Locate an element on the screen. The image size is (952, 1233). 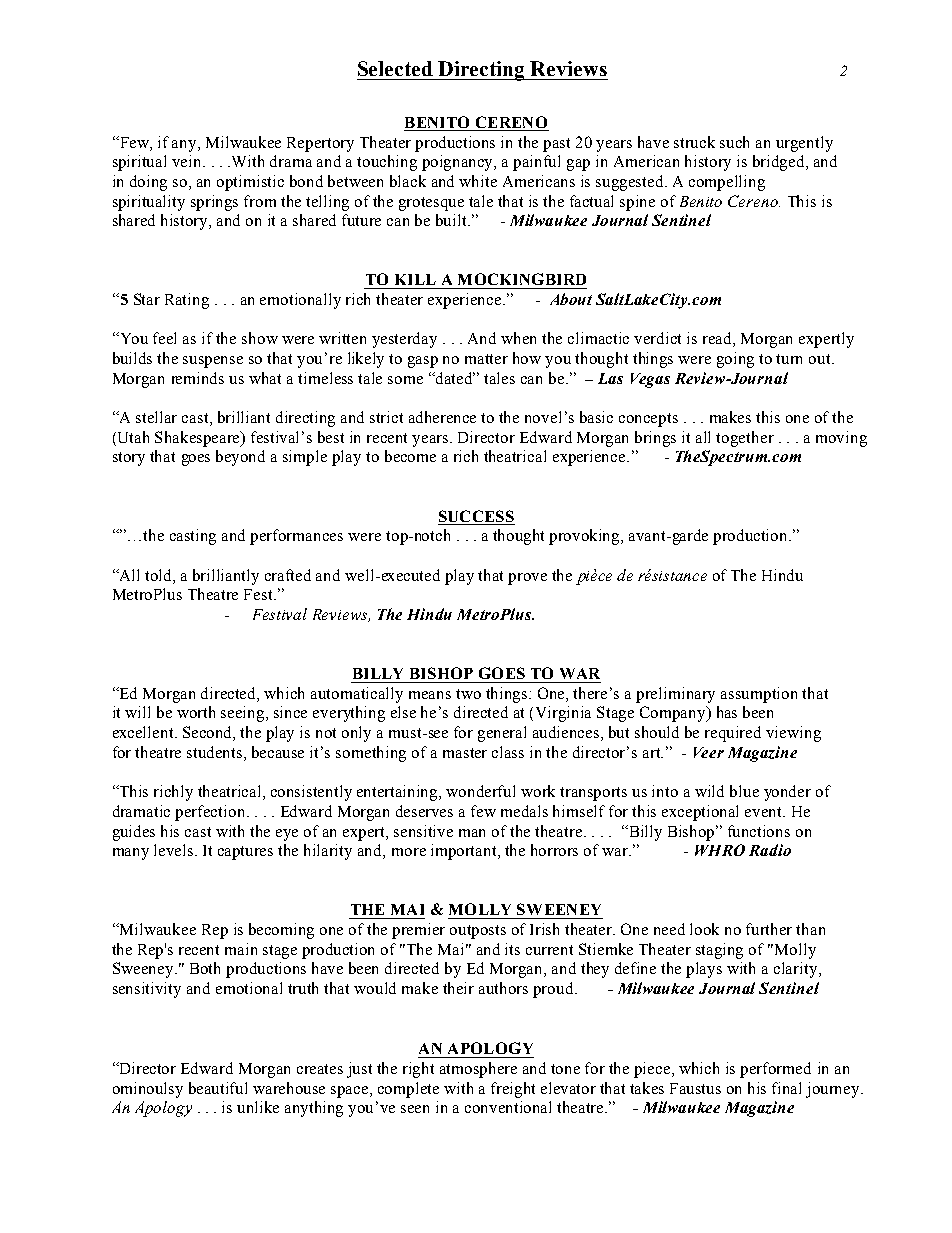
beyond is located at coordinates (240, 458).
